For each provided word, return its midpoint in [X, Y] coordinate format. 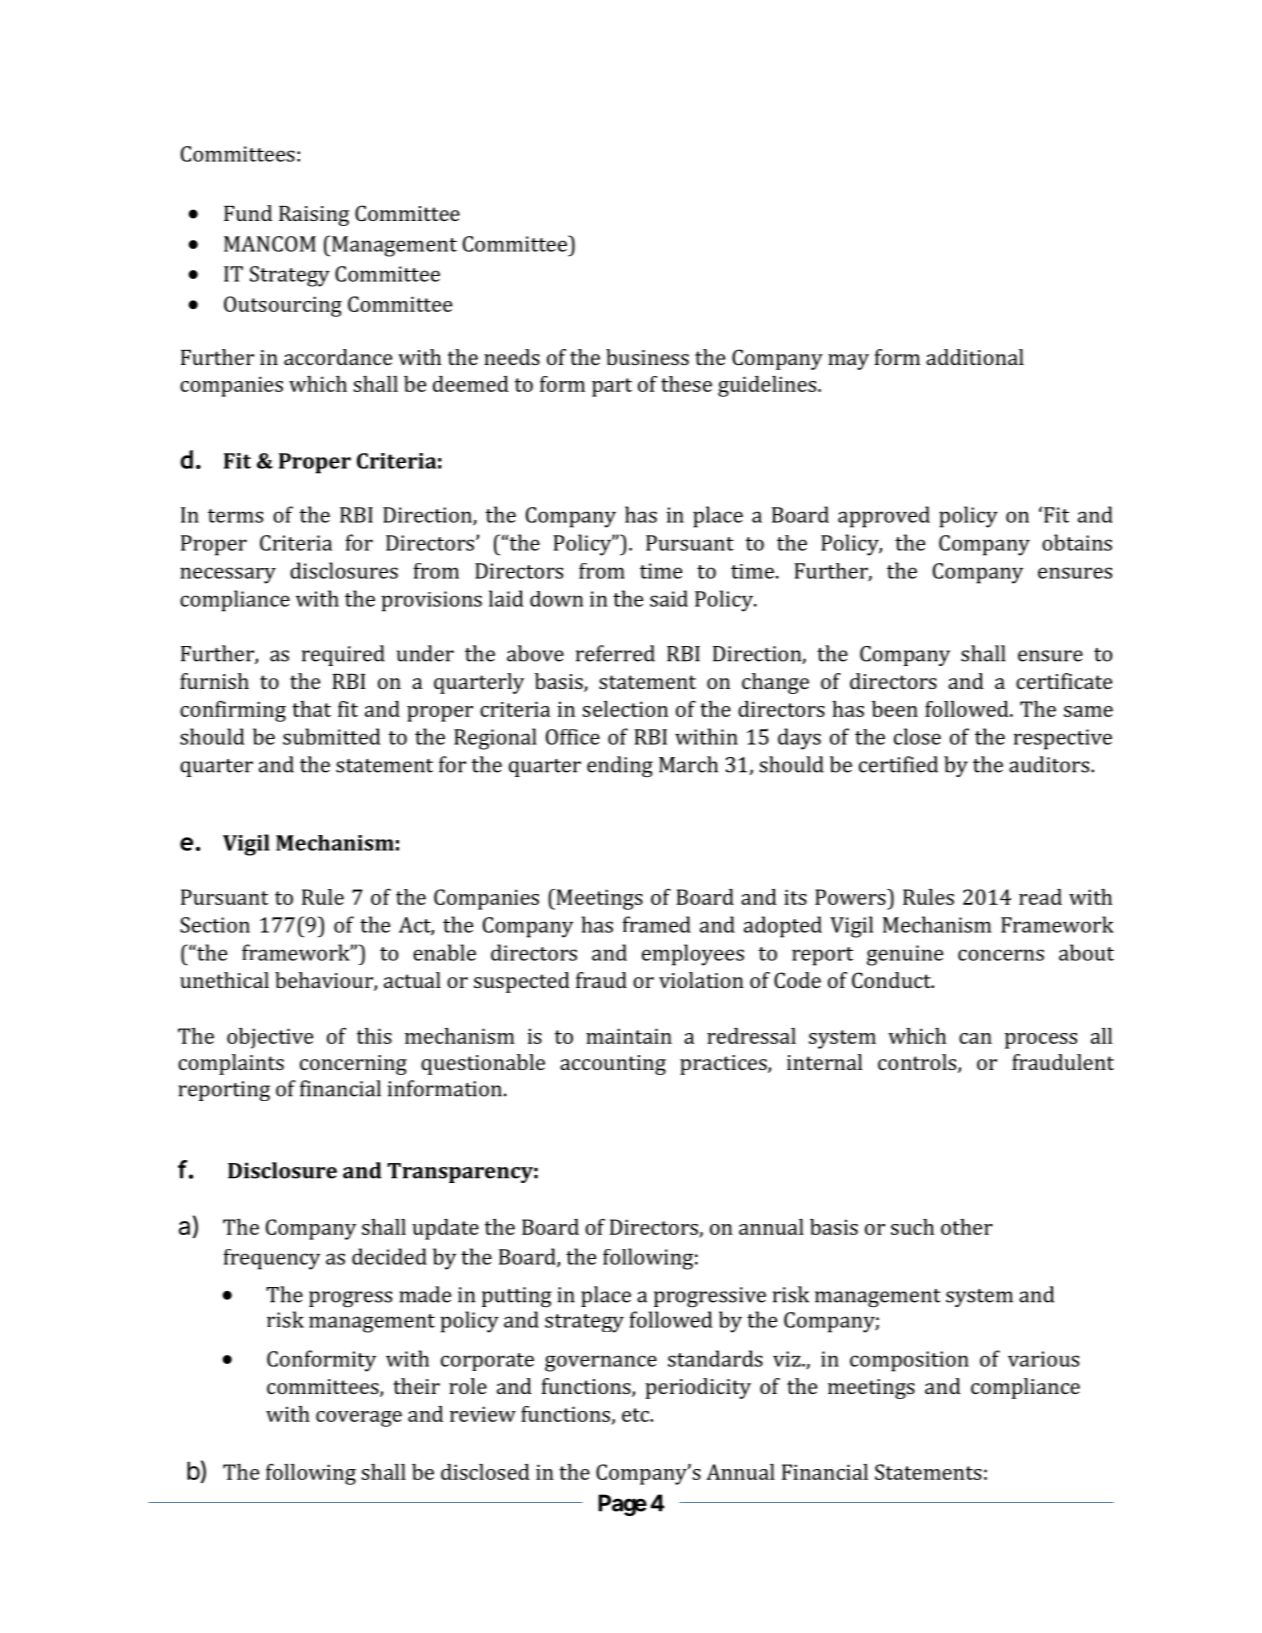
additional [975, 357]
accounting [613, 1065]
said [669, 598]
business [647, 357]
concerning [353, 1065]
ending [620, 767]
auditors [1050, 764]
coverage [359, 1419]
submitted [331, 736]
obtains [1077, 542]
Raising [314, 216]
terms [235, 516]
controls [918, 1063]
